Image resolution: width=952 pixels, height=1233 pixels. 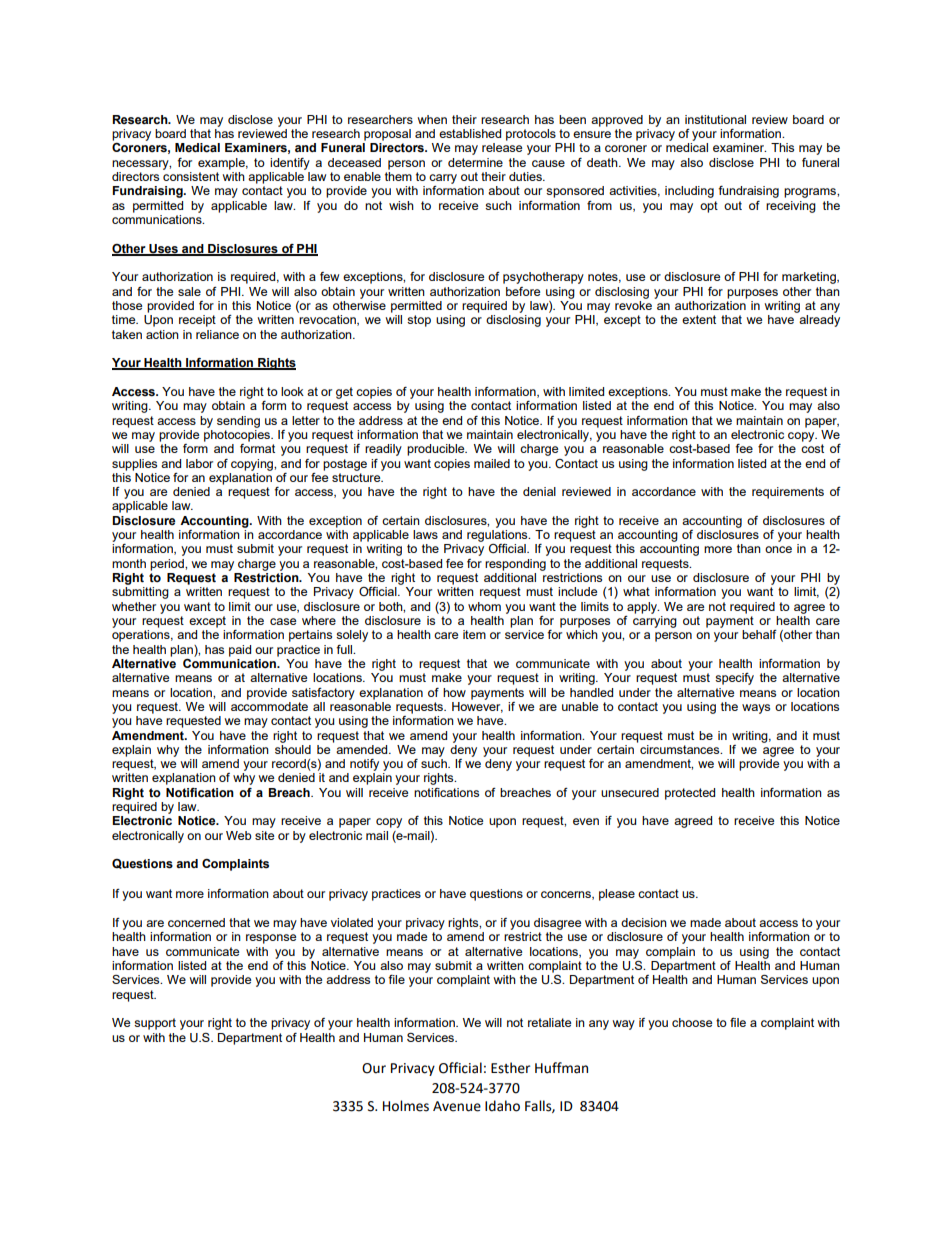 I want to click on choose, so click(x=692, y=1022).
